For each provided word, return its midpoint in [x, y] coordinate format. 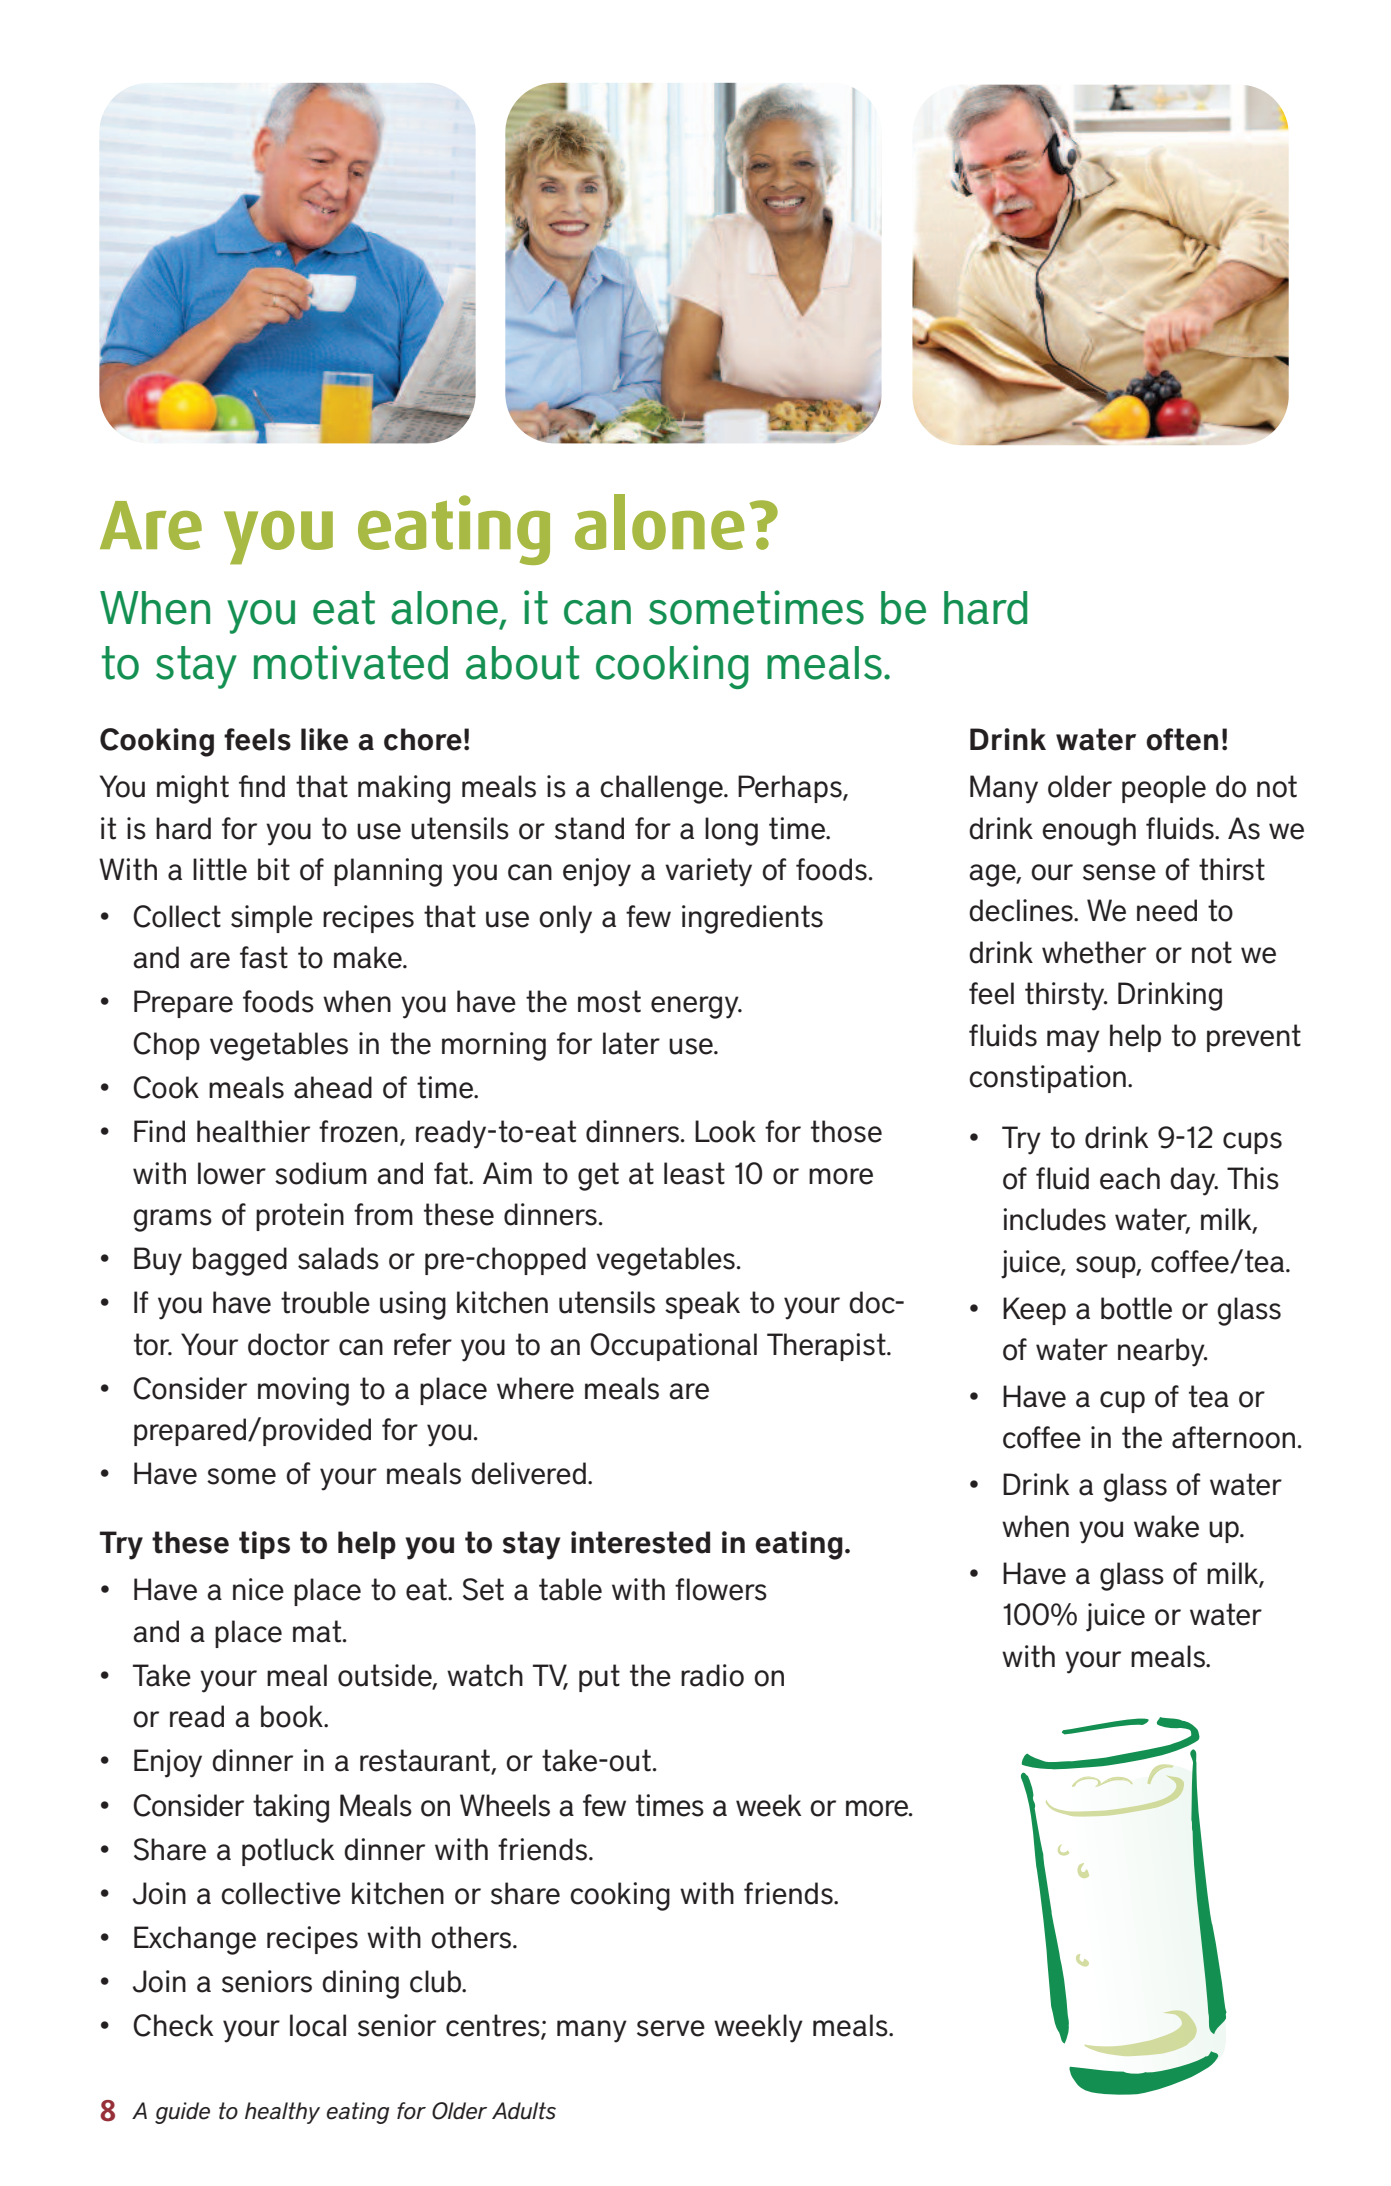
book [293, 1716]
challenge [662, 789]
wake [1166, 1526]
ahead [333, 1087]
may [1073, 1041]
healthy [282, 2113]
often [1182, 739]
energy [696, 1007]
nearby [1162, 1352]
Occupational [673, 1347]
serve [671, 2028]
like [324, 739]
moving [303, 1391]
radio [712, 1675]
